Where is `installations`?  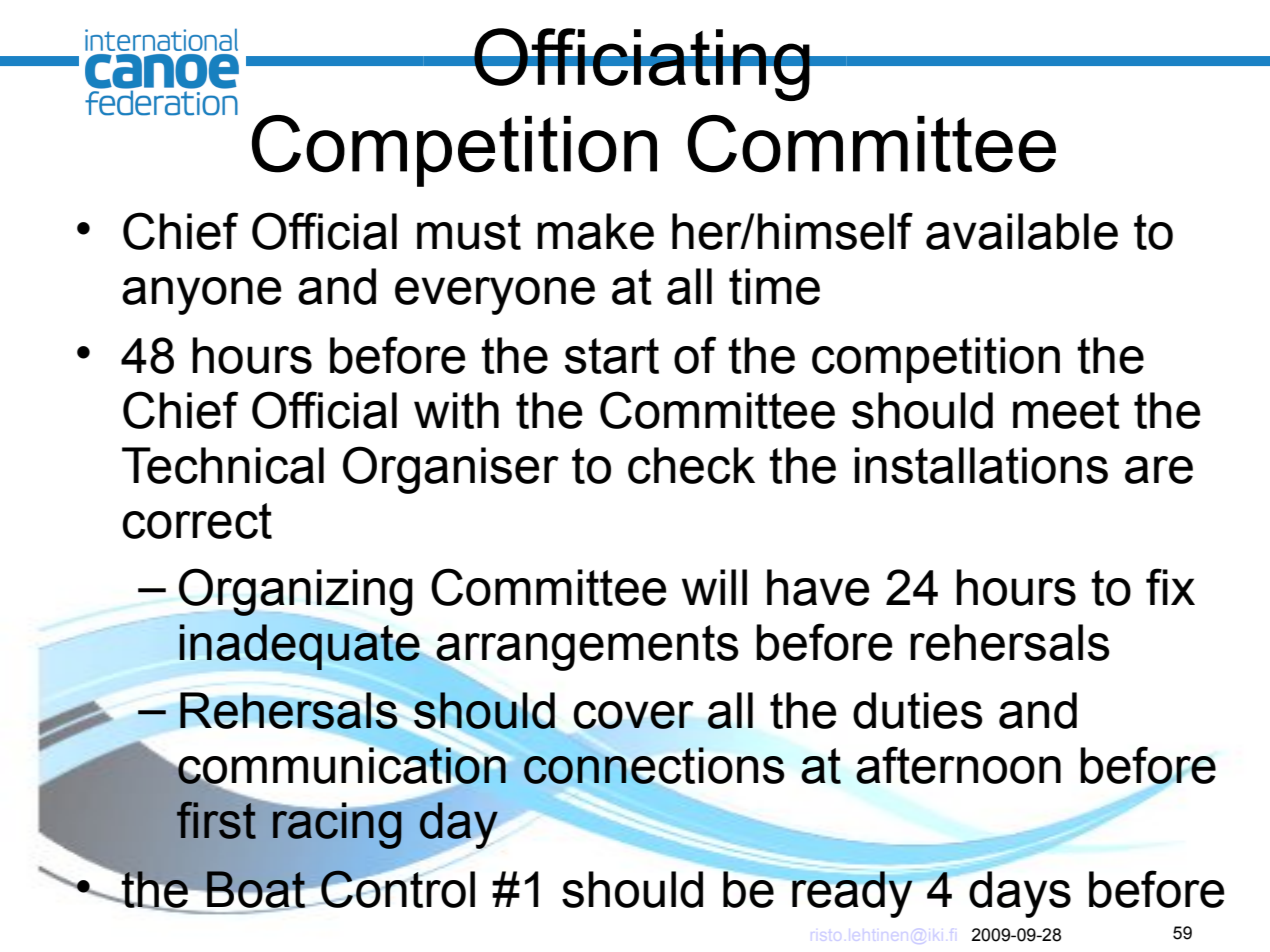
installations is located at coordinates (981, 465).
